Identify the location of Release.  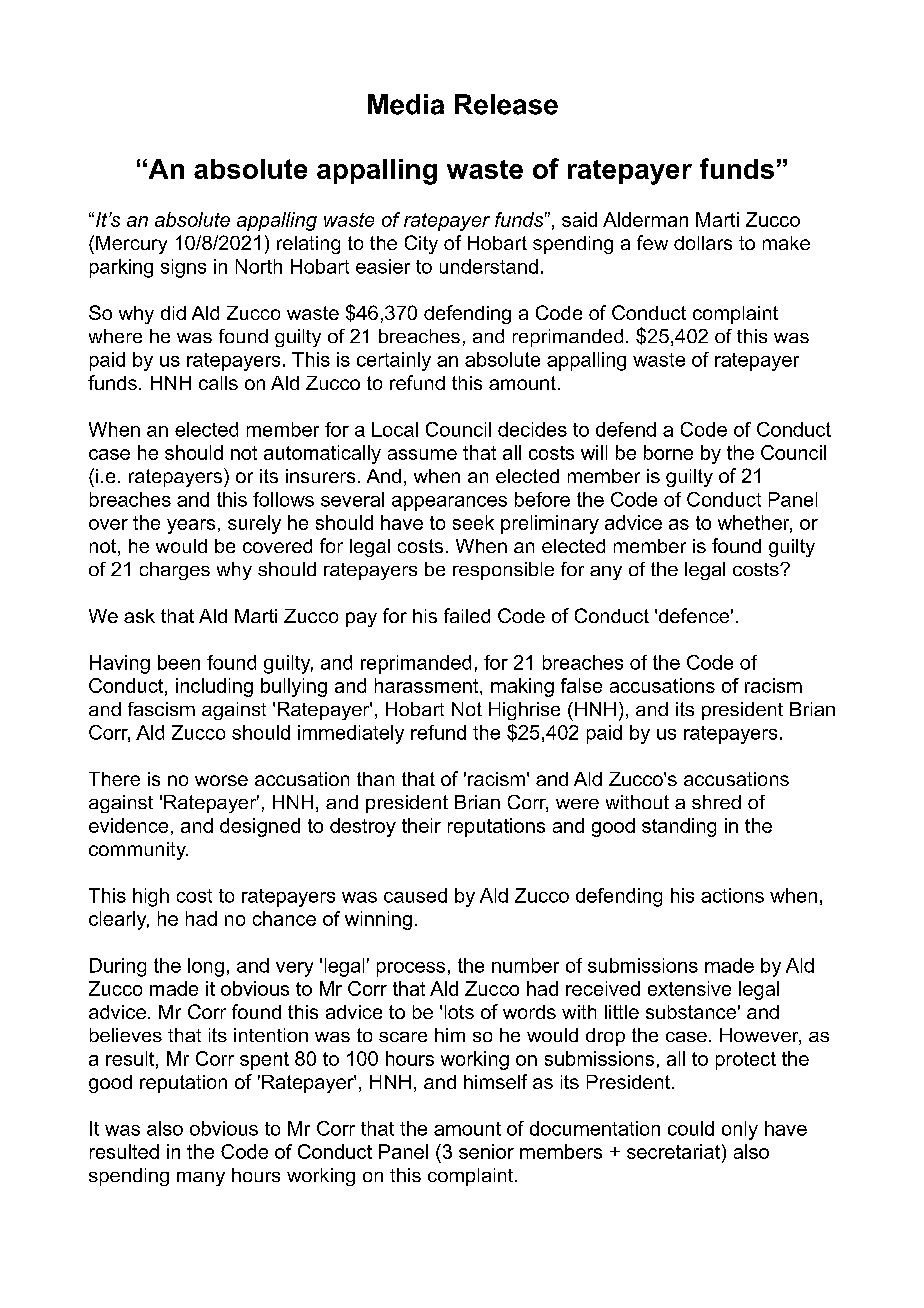
(506, 104).
